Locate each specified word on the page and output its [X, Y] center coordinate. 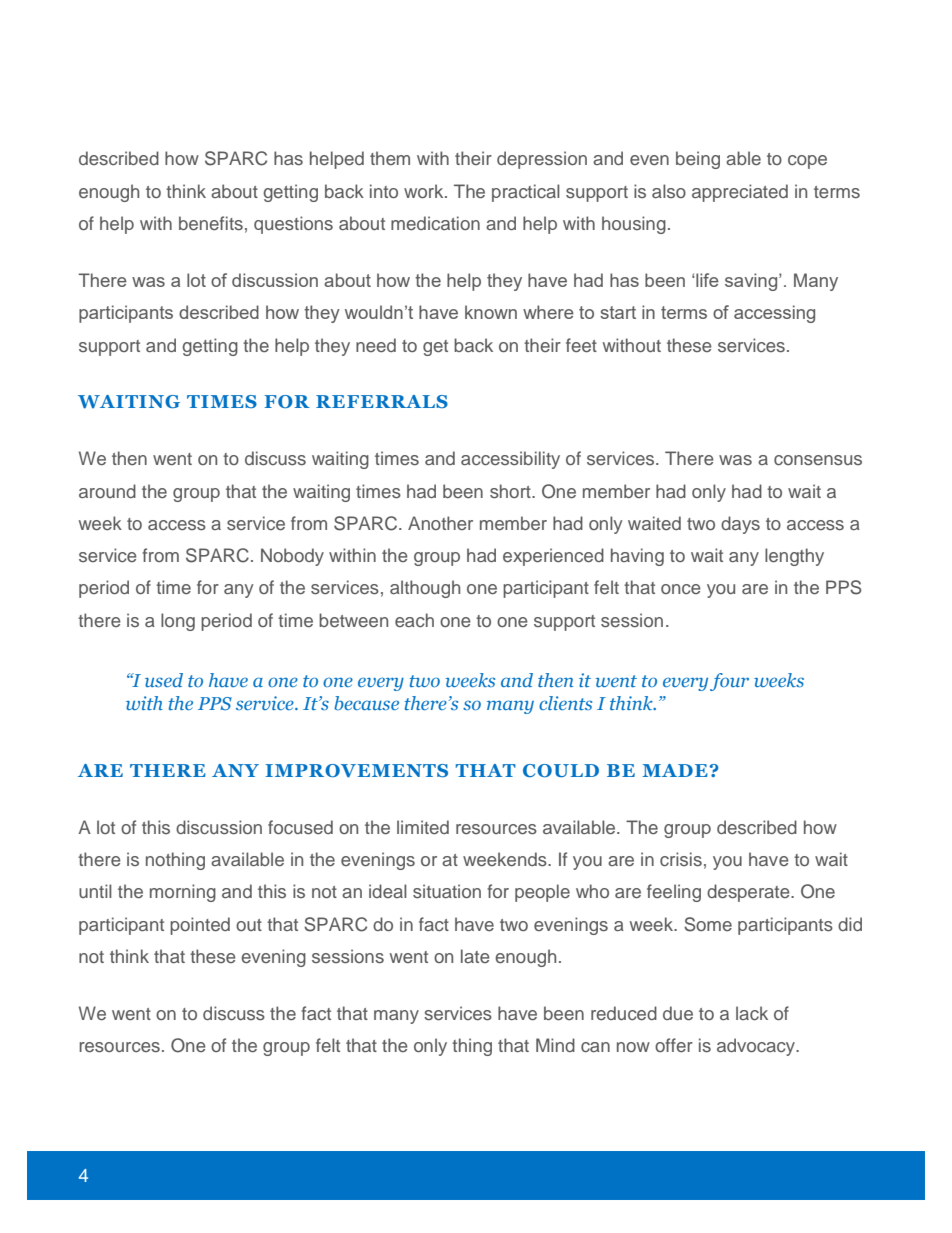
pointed [200, 926]
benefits [211, 223]
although [425, 589]
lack [752, 1013]
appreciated [740, 193]
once [681, 589]
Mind [555, 1045]
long [178, 622]
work [425, 191]
